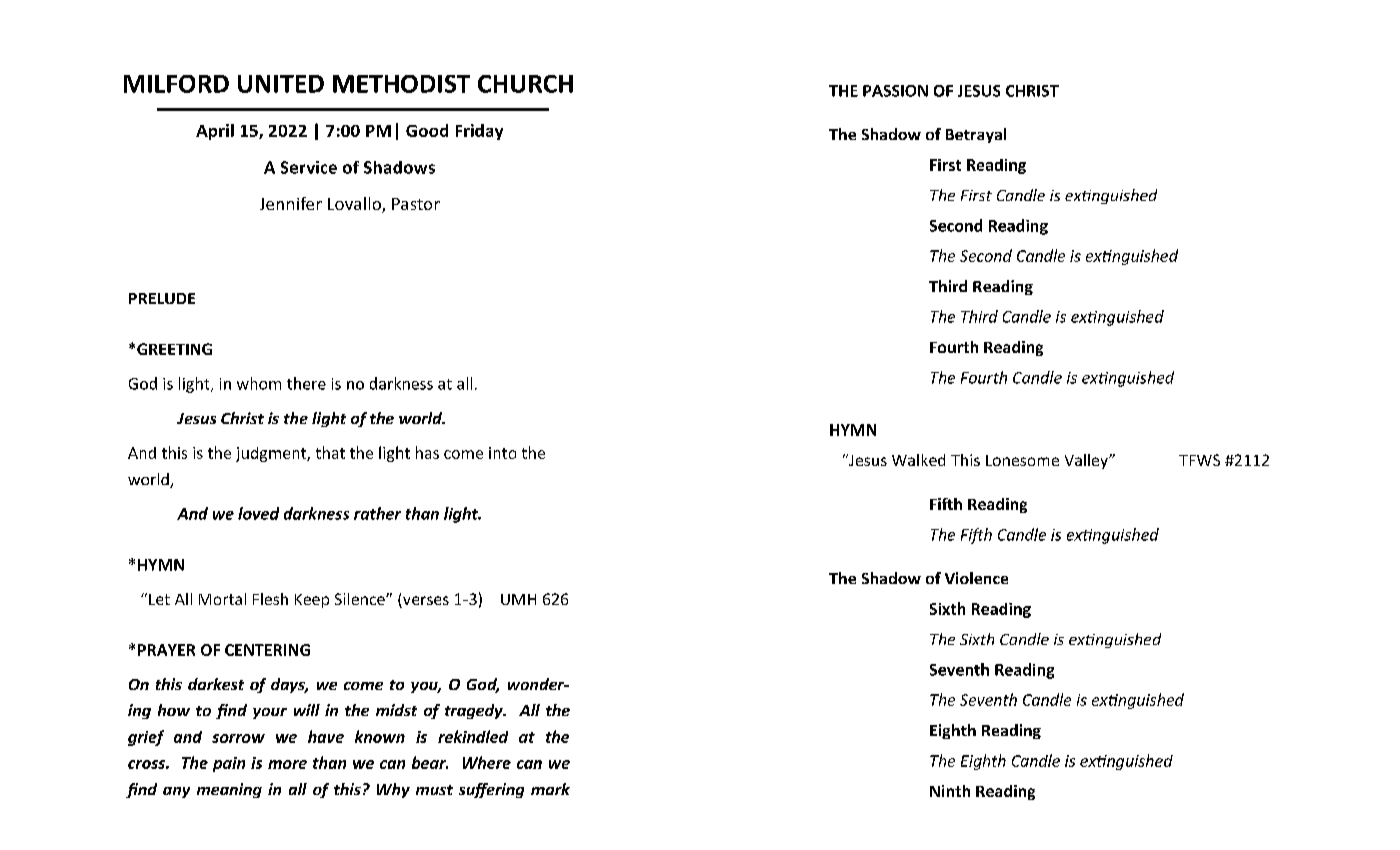 The image size is (1400, 850). I want to click on that, so click(330, 452).
